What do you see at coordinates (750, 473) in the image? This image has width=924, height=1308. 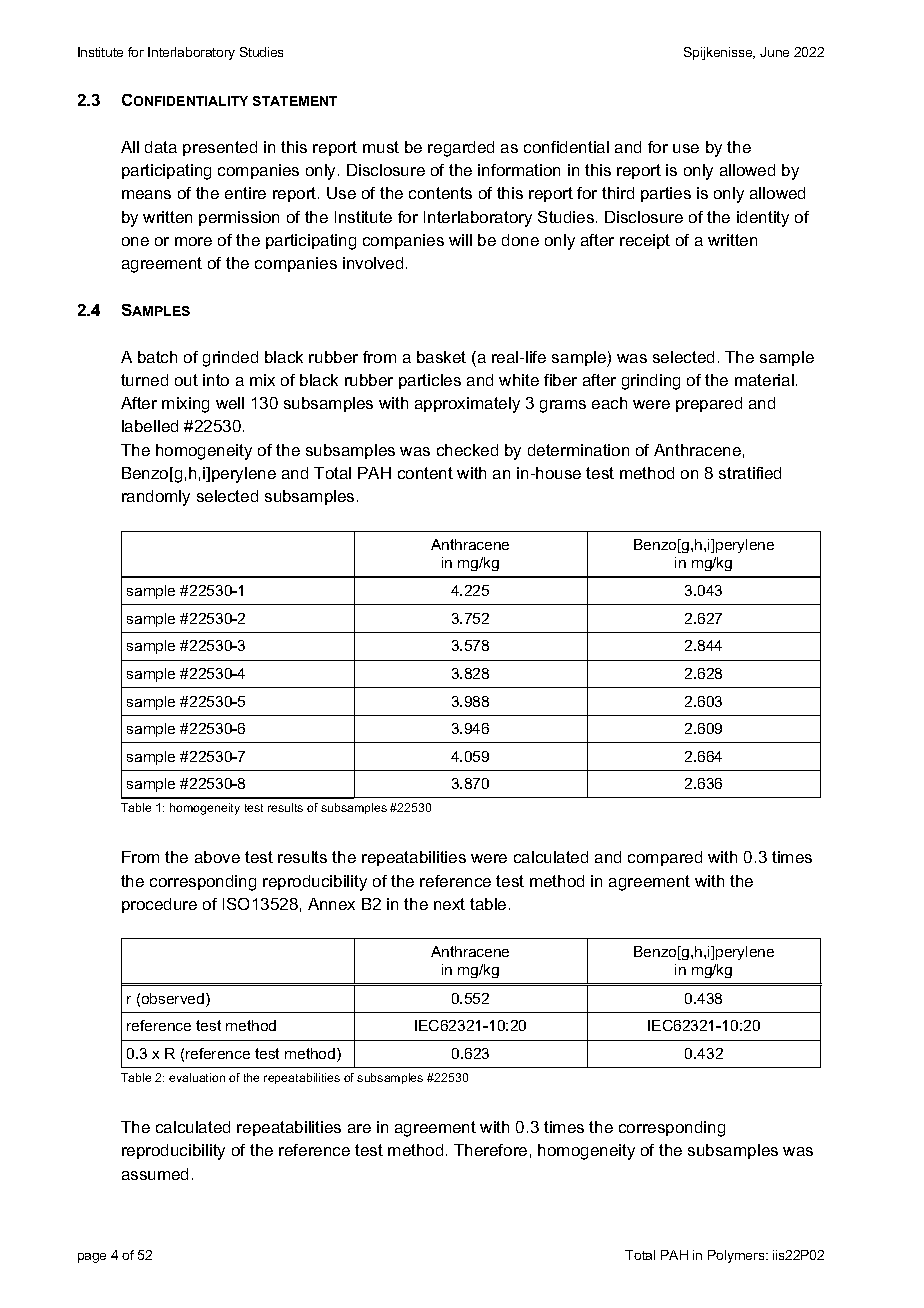 I see `stratified` at bounding box center [750, 473].
